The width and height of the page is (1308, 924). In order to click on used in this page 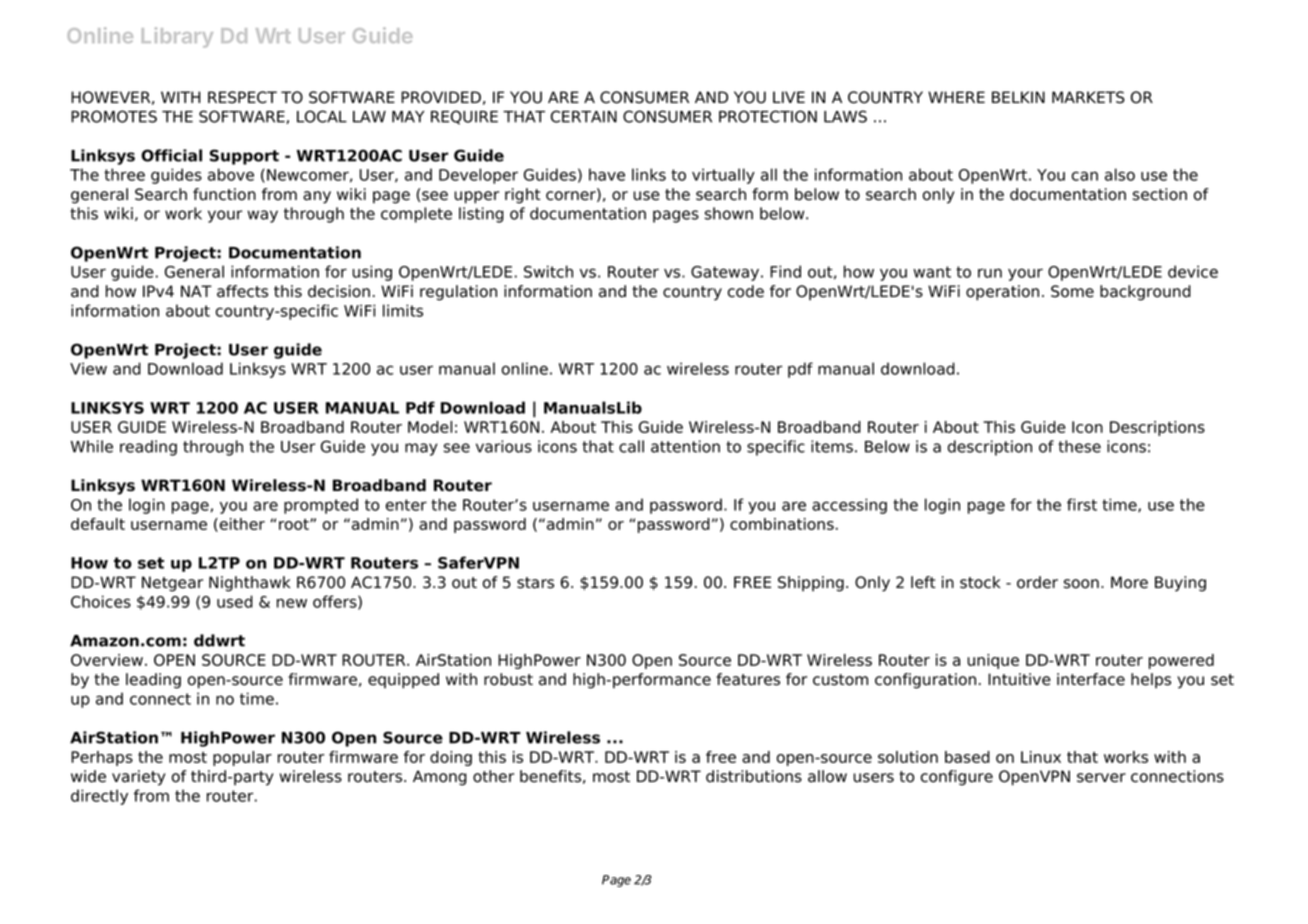, I will do `click(235, 601)`.
